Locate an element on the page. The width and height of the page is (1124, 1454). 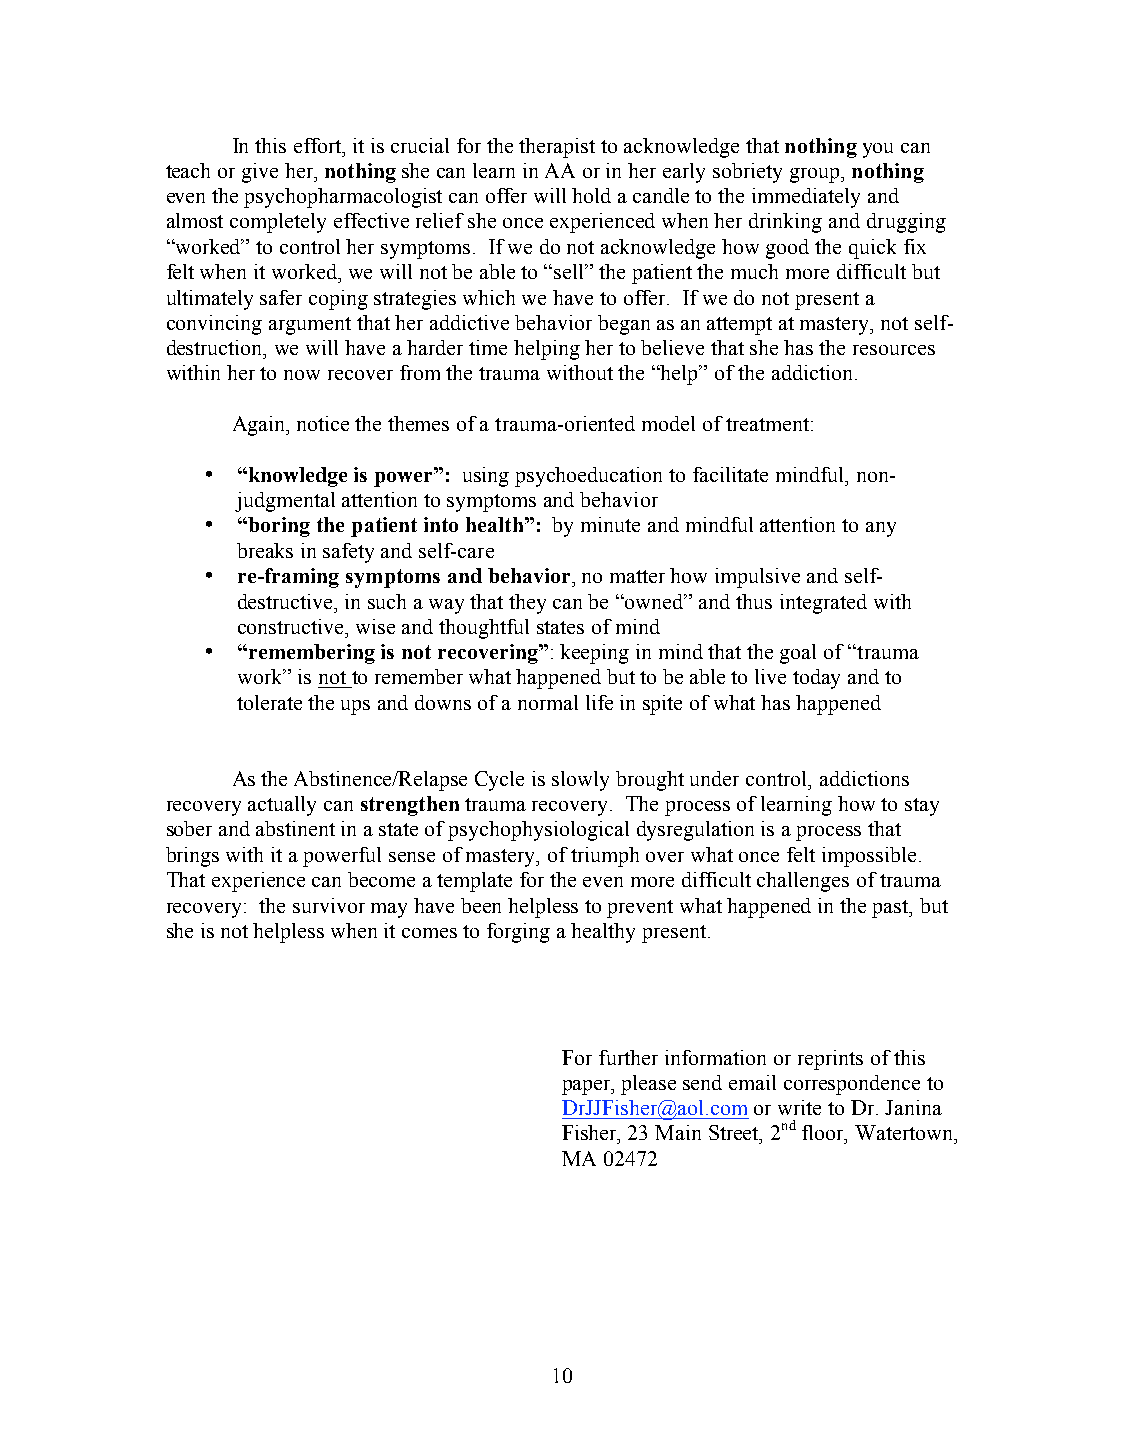
correspondence is located at coordinates (852, 1085).
